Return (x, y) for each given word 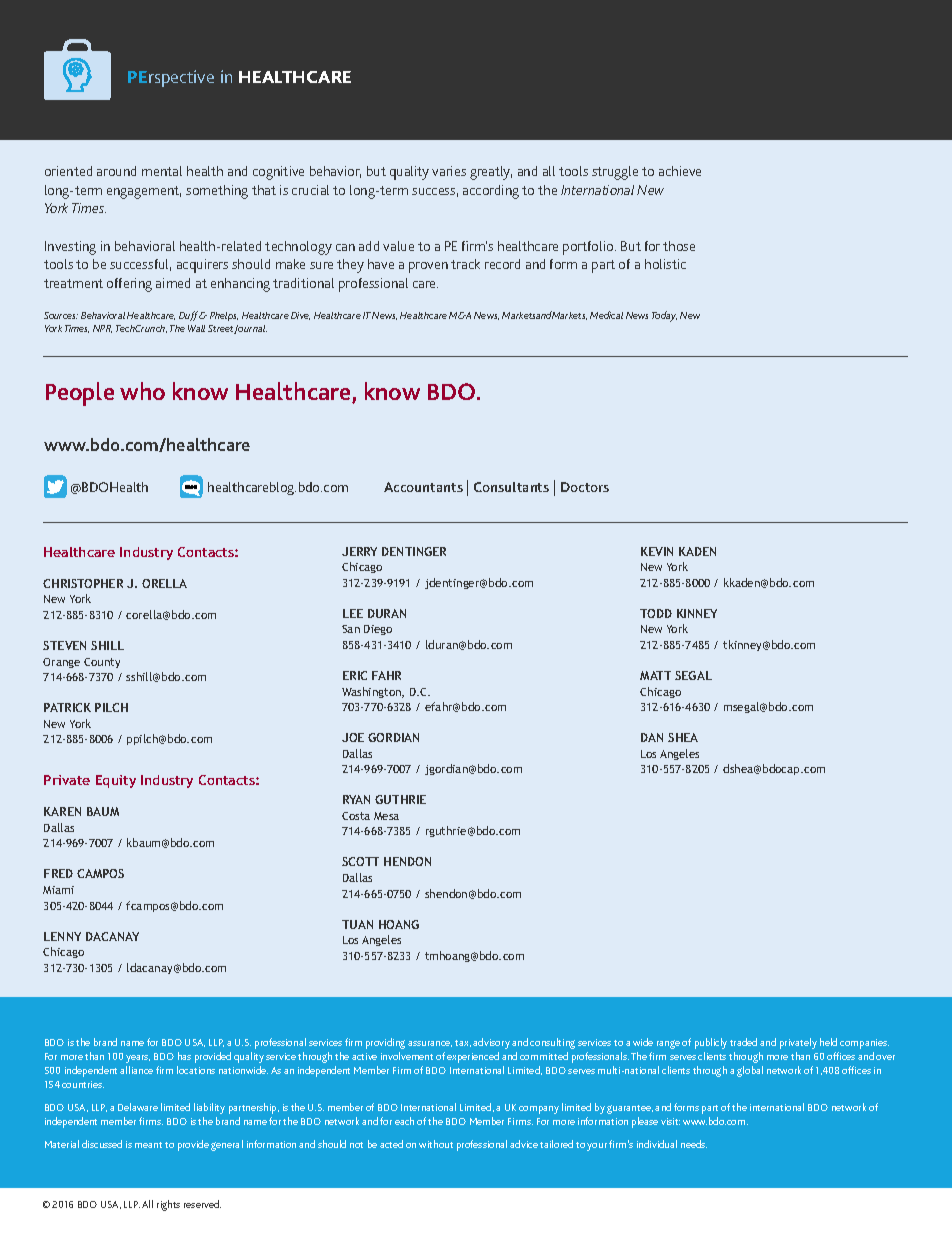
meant (148, 1145)
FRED (58, 873)
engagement (144, 192)
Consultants (511, 487)
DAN (652, 737)
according (491, 192)
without (436, 1144)
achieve (680, 171)
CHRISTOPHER (83, 583)
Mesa (386, 816)
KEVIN (657, 551)
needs (694, 1144)
